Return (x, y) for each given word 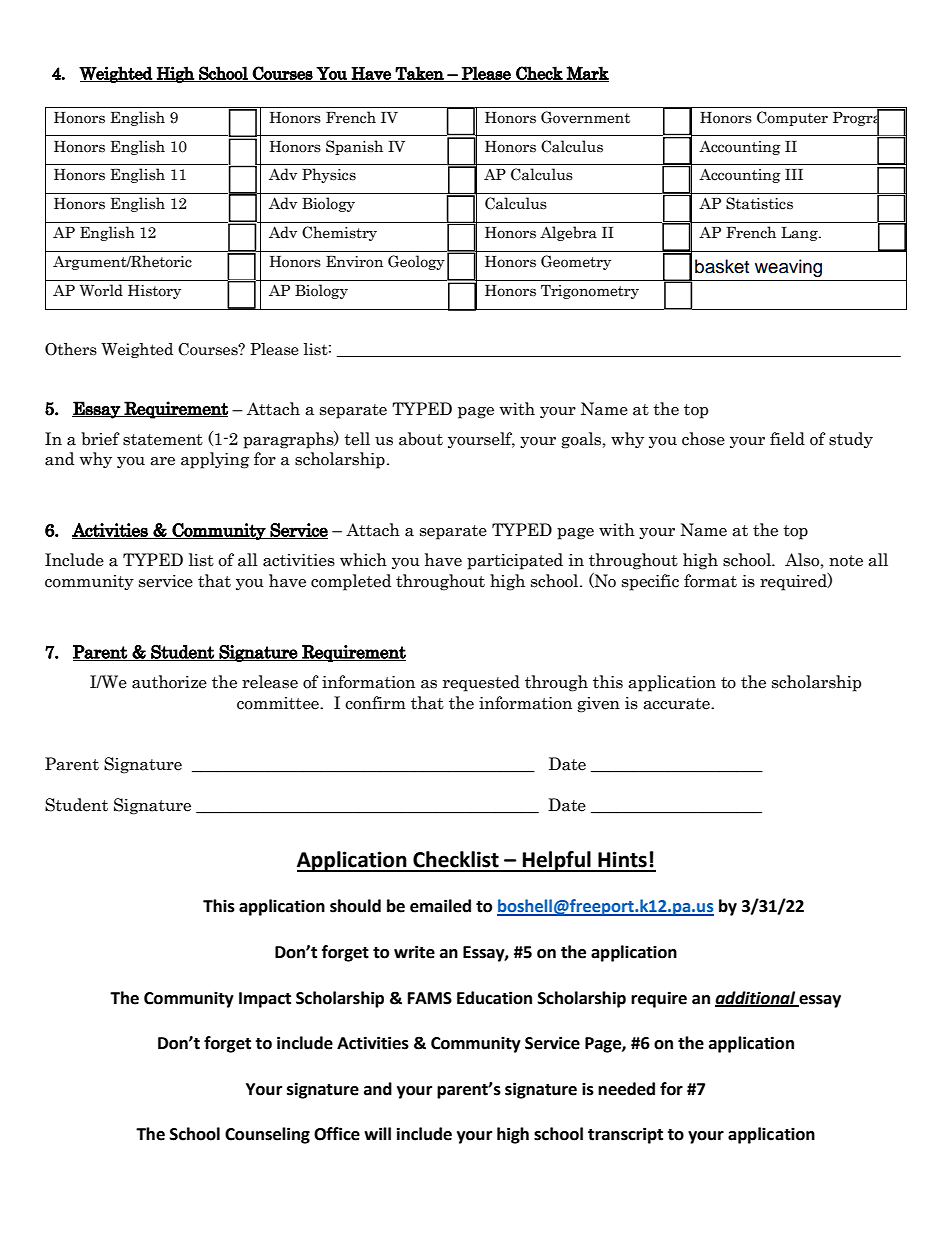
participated (515, 561)
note (846, 561)
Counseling (267, 1135)
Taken (420, 74)
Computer (792, 118)
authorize (169, 682)
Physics (329, 175)
